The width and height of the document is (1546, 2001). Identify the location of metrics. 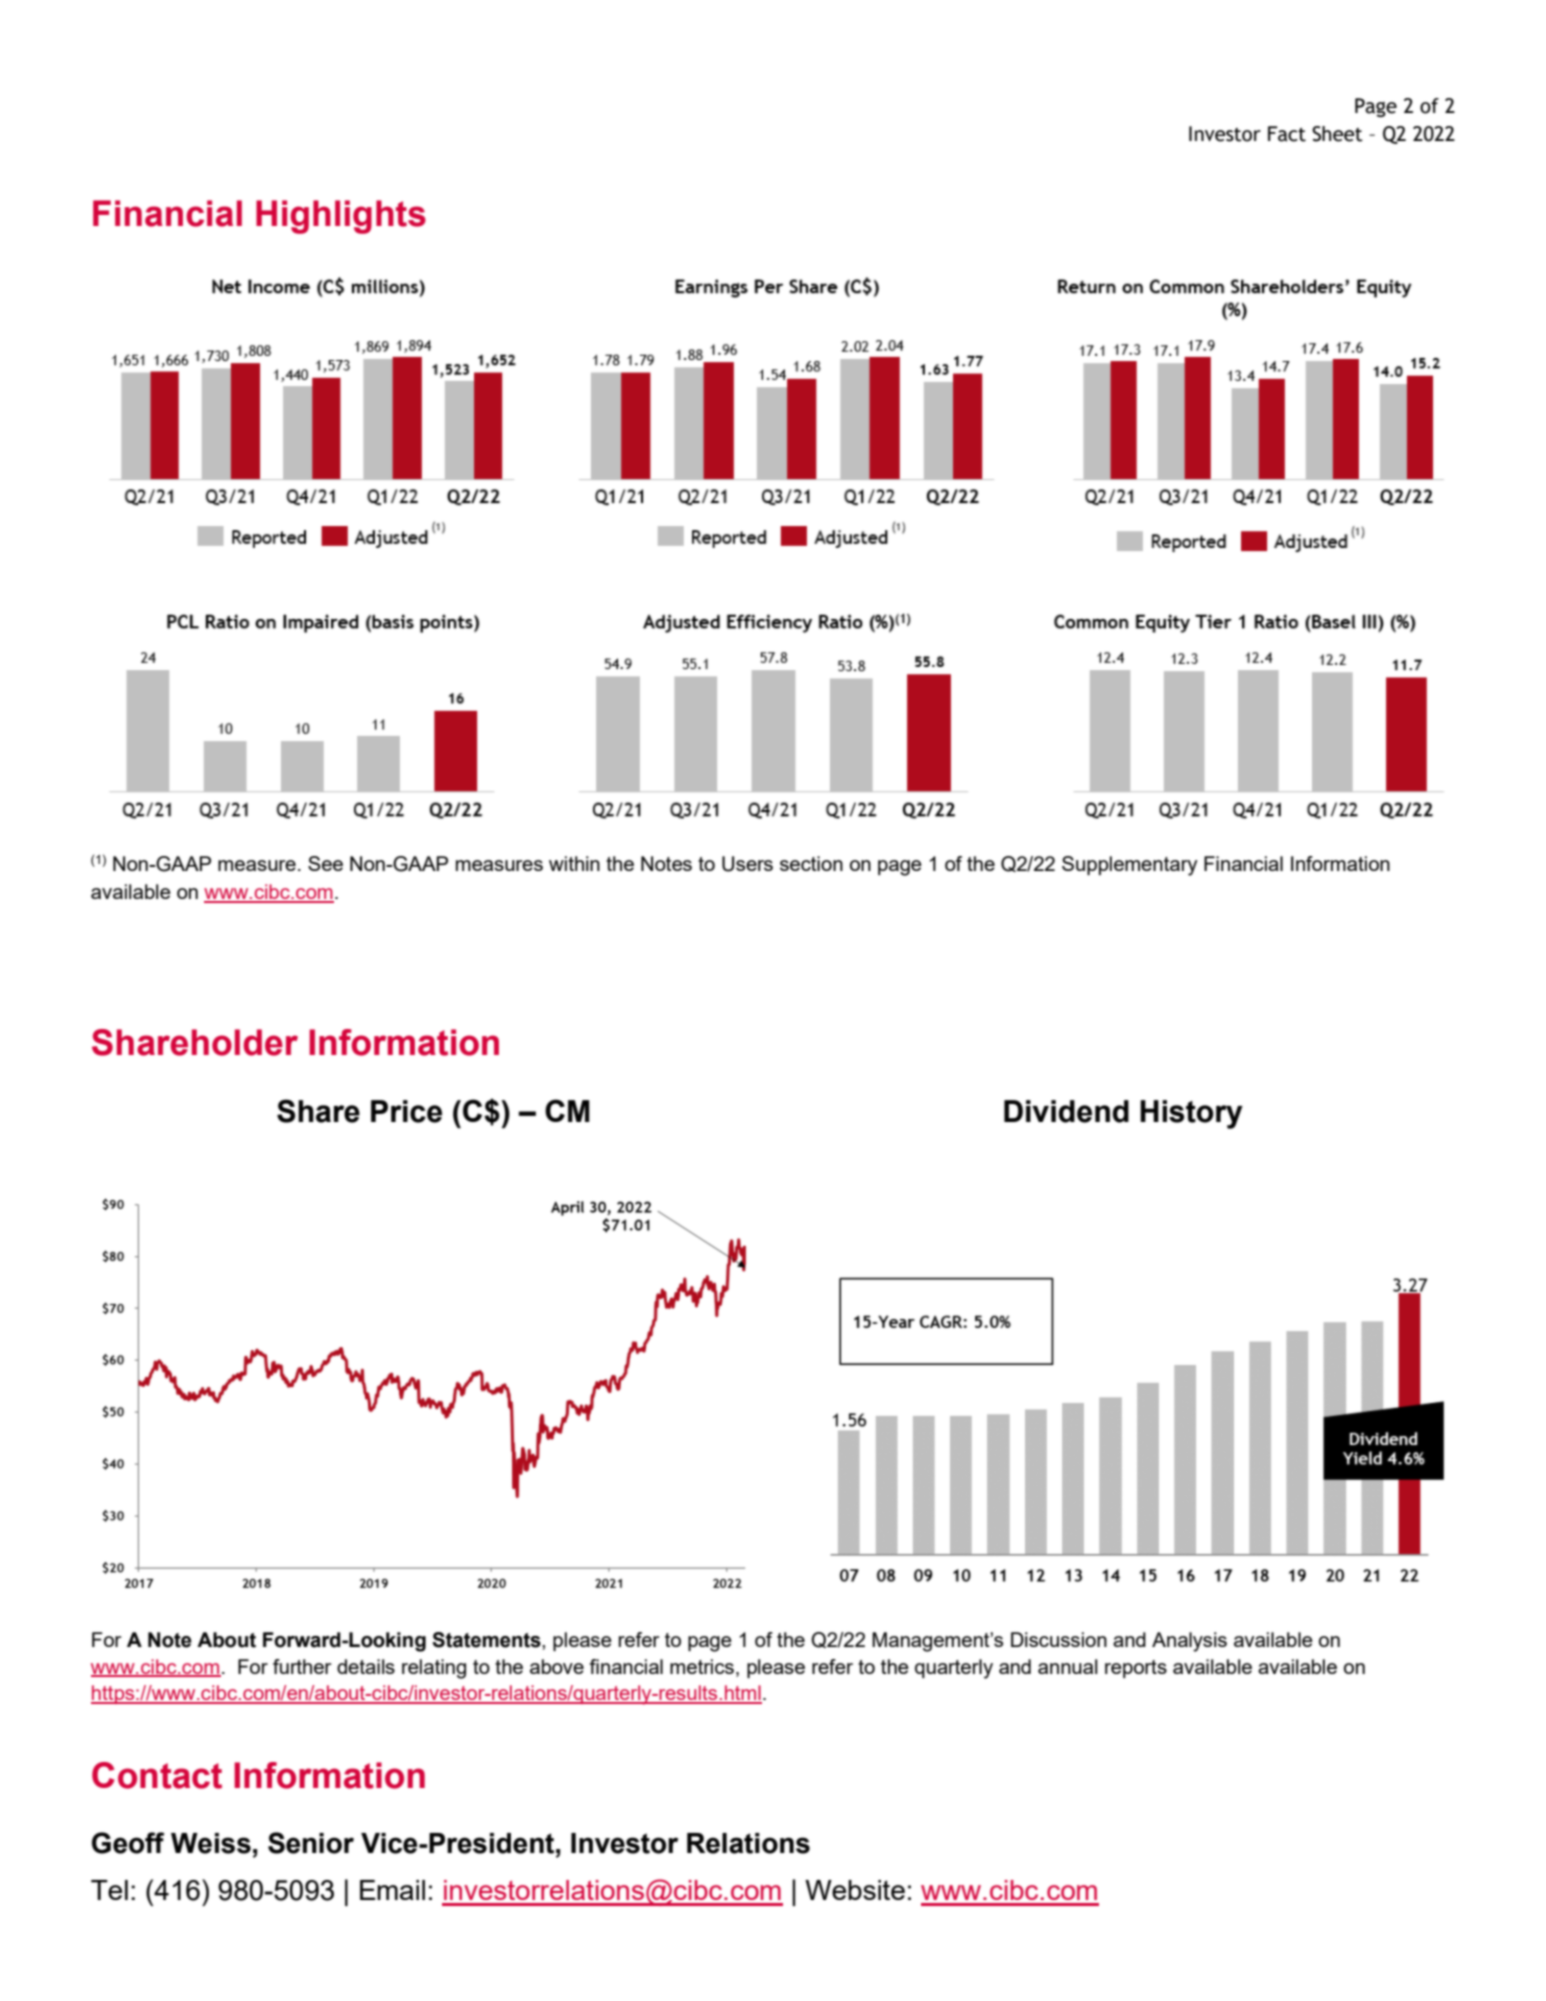
(702, 1666).
